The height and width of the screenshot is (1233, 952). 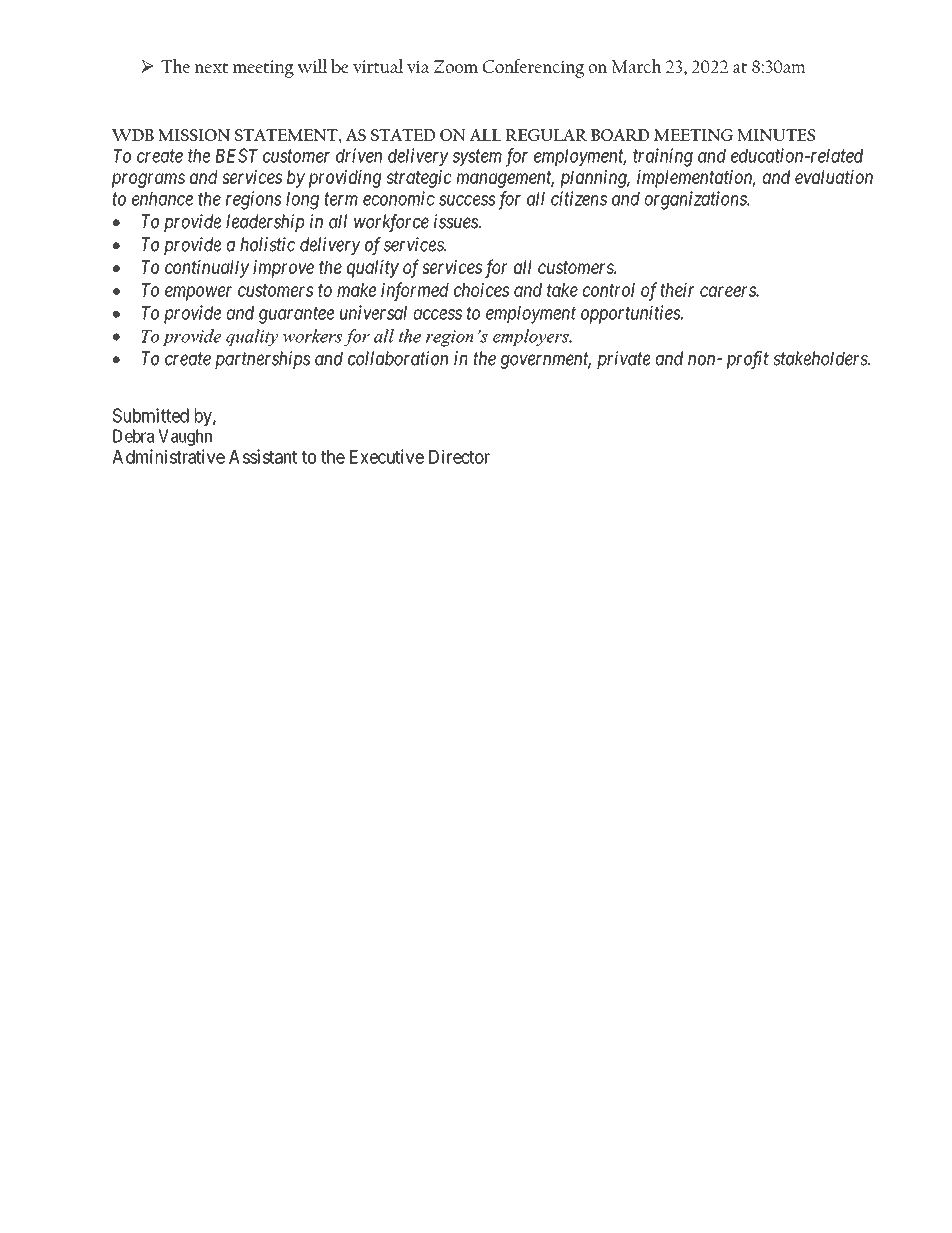 What do you see at coordinates (459, 456) in the screenshot?
I see `Director` at bounding box center [459, 456].
